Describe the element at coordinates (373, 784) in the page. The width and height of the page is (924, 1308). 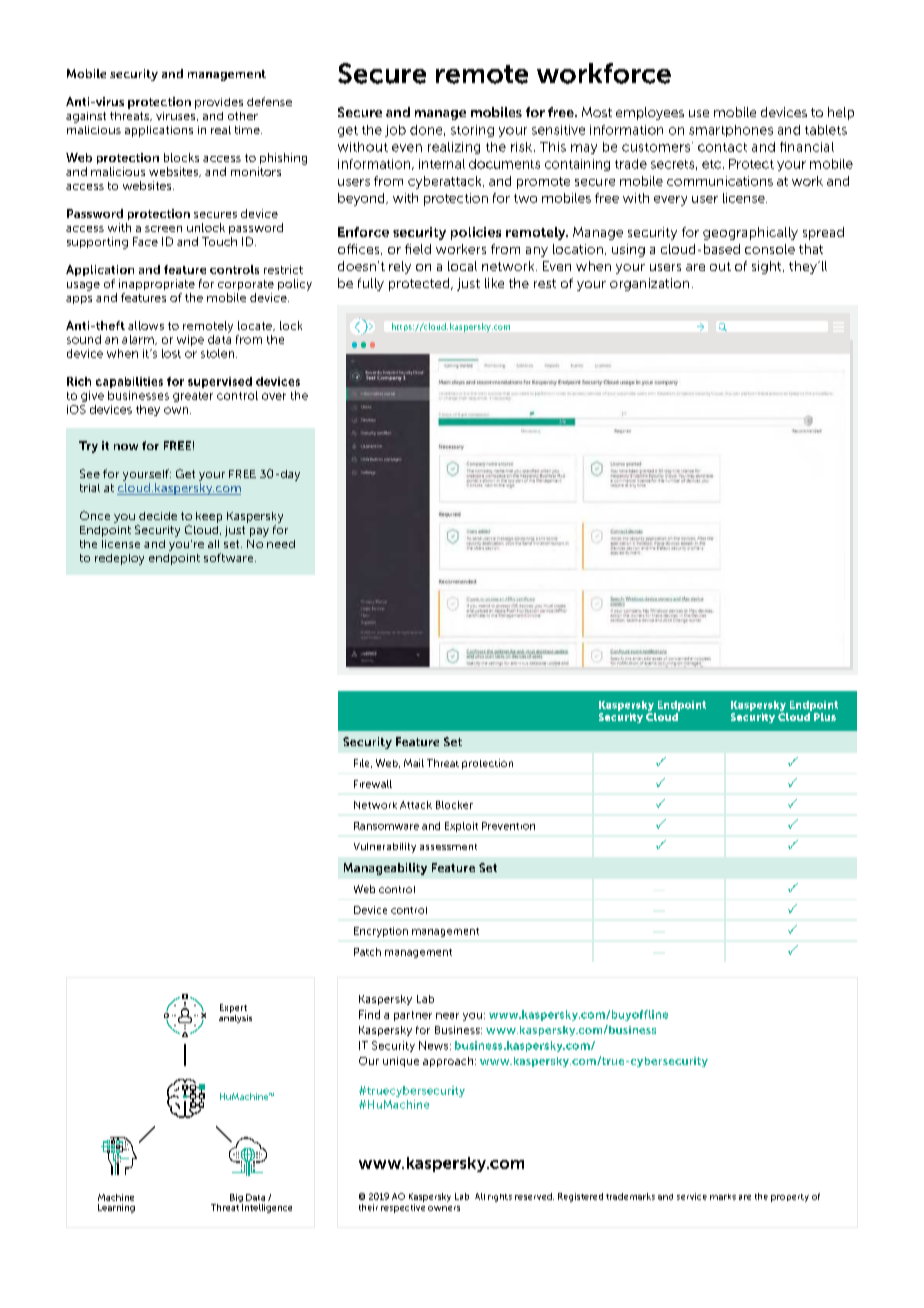
I see `Firewall` at that location.
